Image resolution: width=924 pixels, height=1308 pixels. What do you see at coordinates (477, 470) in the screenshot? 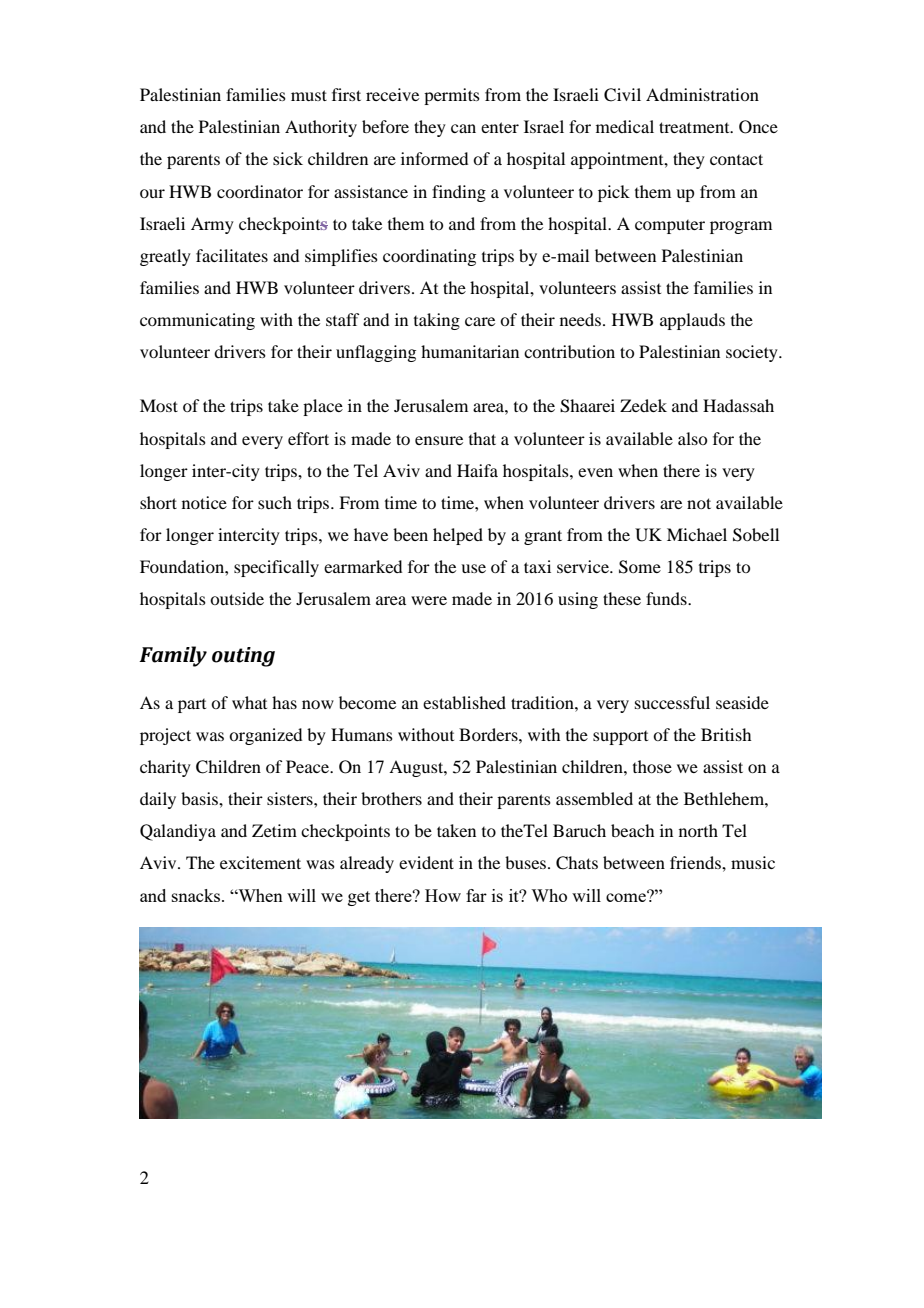
I see `Haifa` at bounding box center [477, 470].
